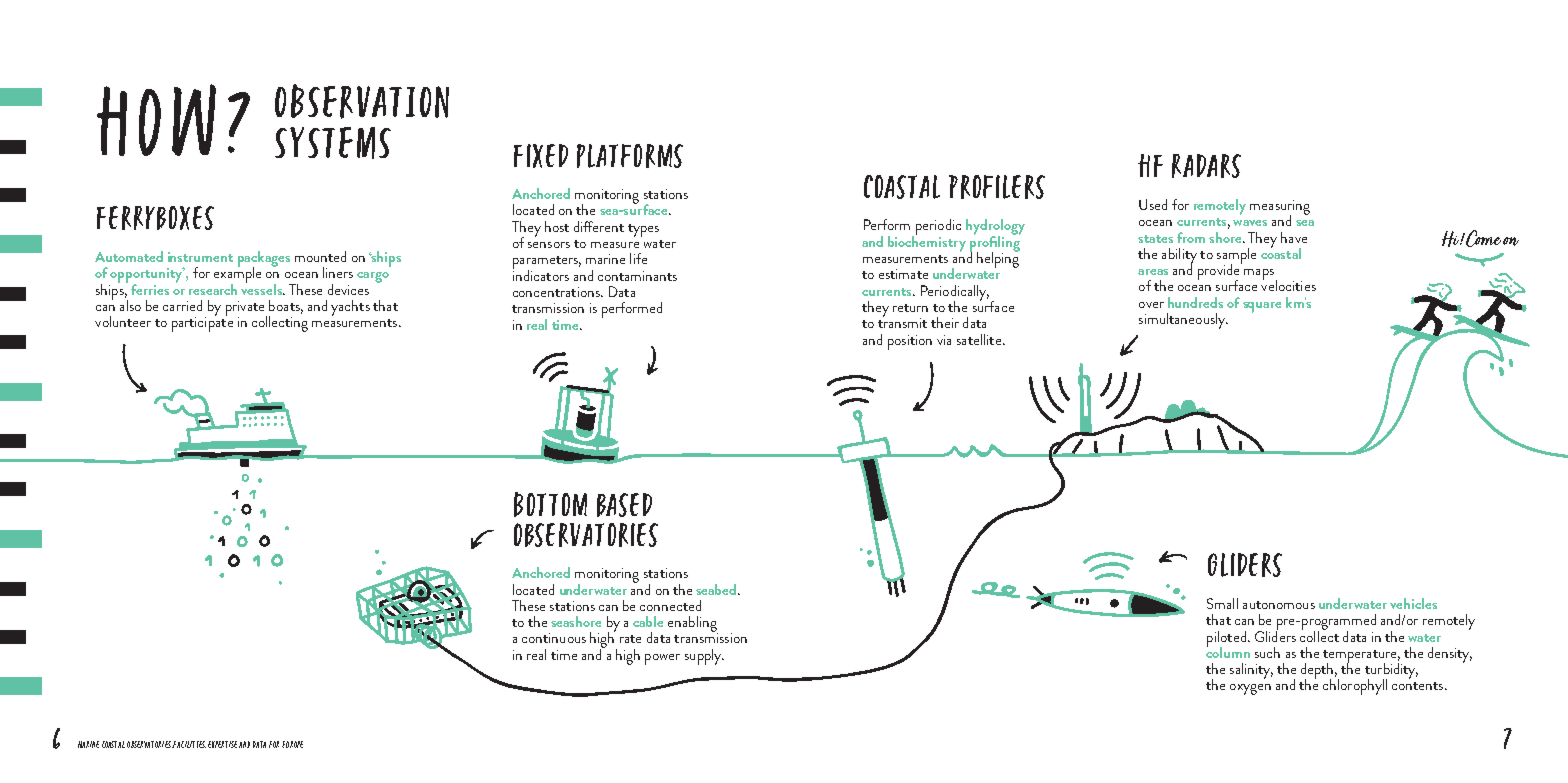  Describe the element at coordinates (1206, 166) in the image. I see `Radars` at that location.
